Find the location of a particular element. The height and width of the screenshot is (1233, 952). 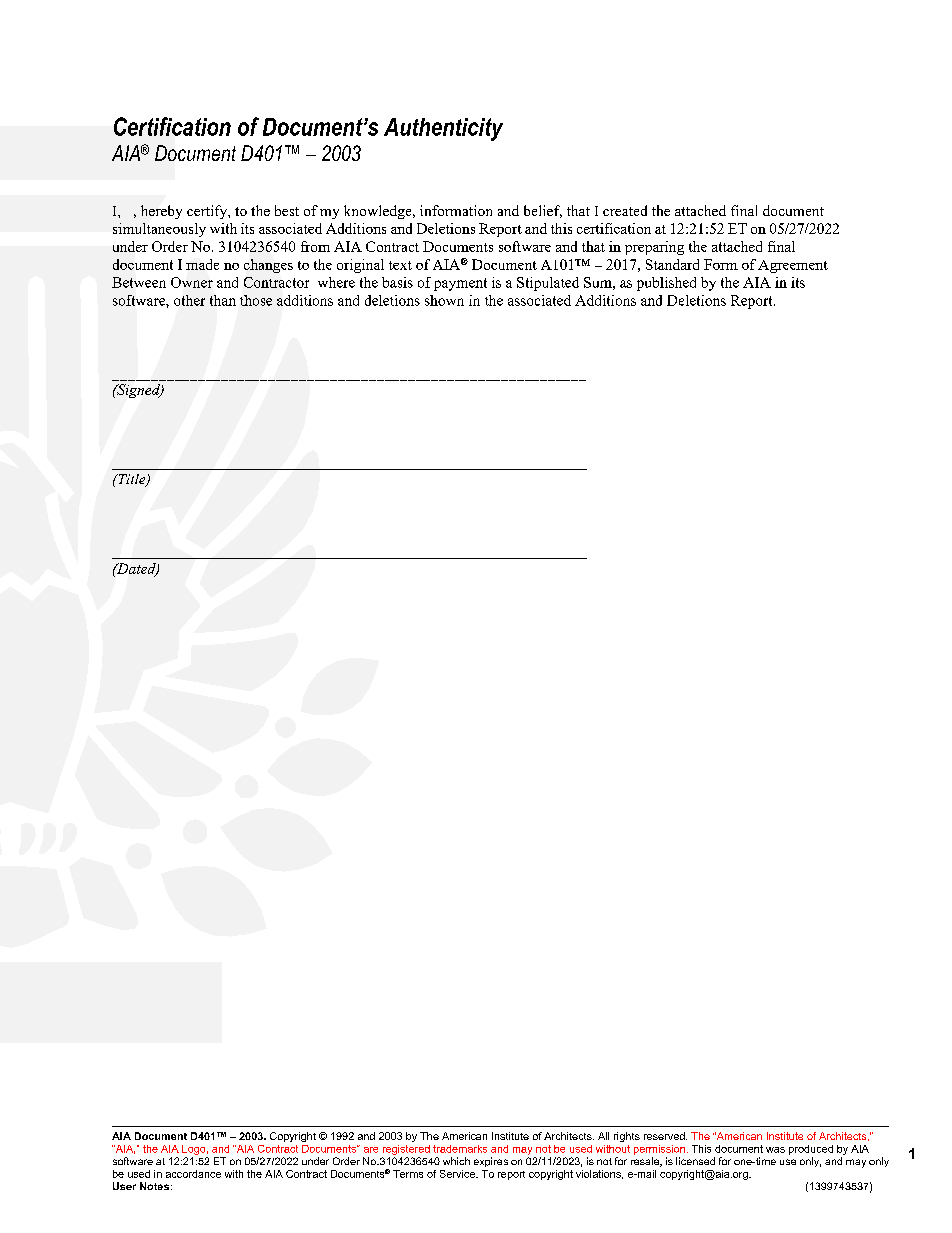

published is located at coordinates (666, 284).
